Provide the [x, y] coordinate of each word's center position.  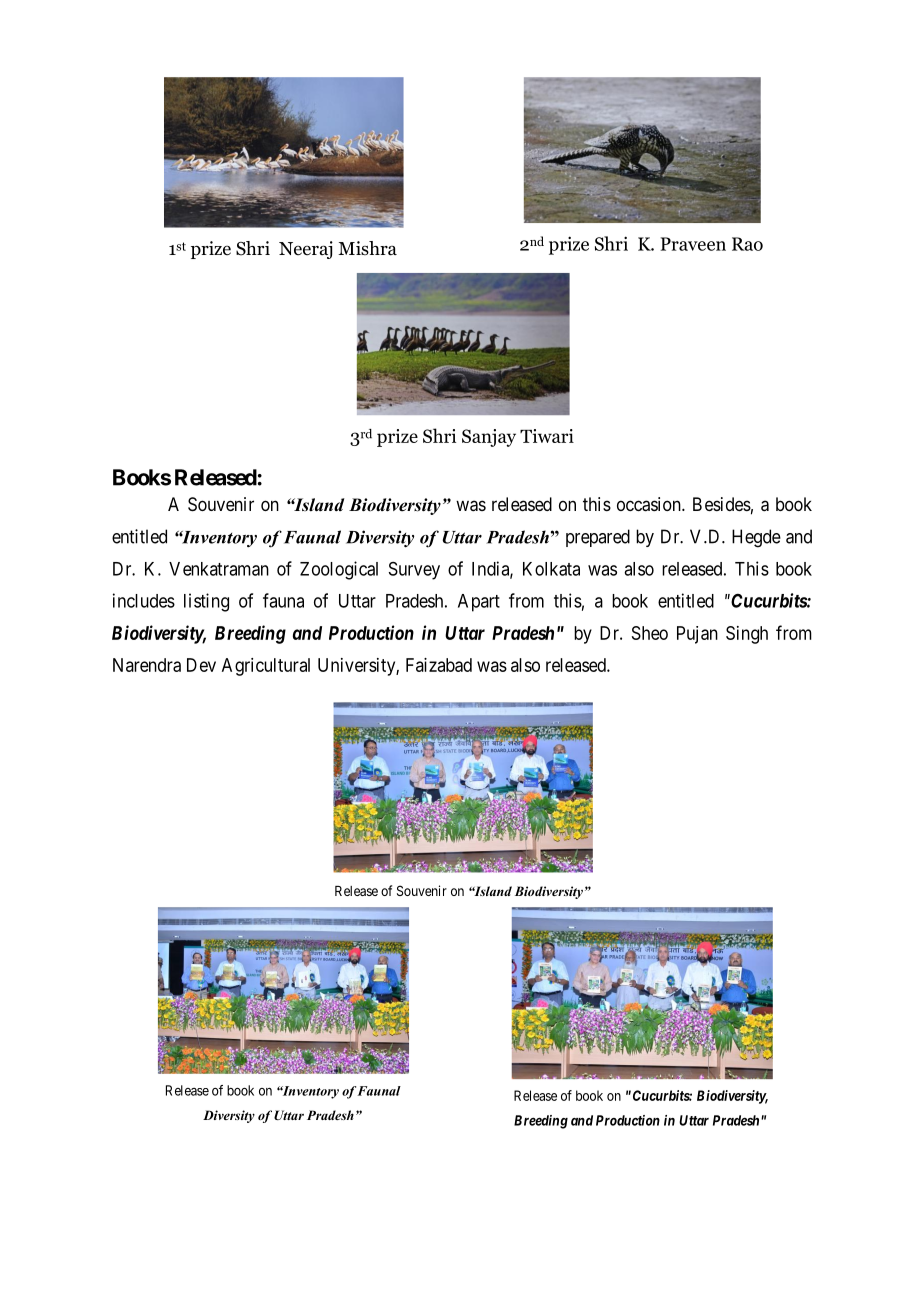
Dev [201, 665]
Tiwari [547, 436]
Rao [747, 244]
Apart [479, 603]
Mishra [367, 248]
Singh [747, 635]
